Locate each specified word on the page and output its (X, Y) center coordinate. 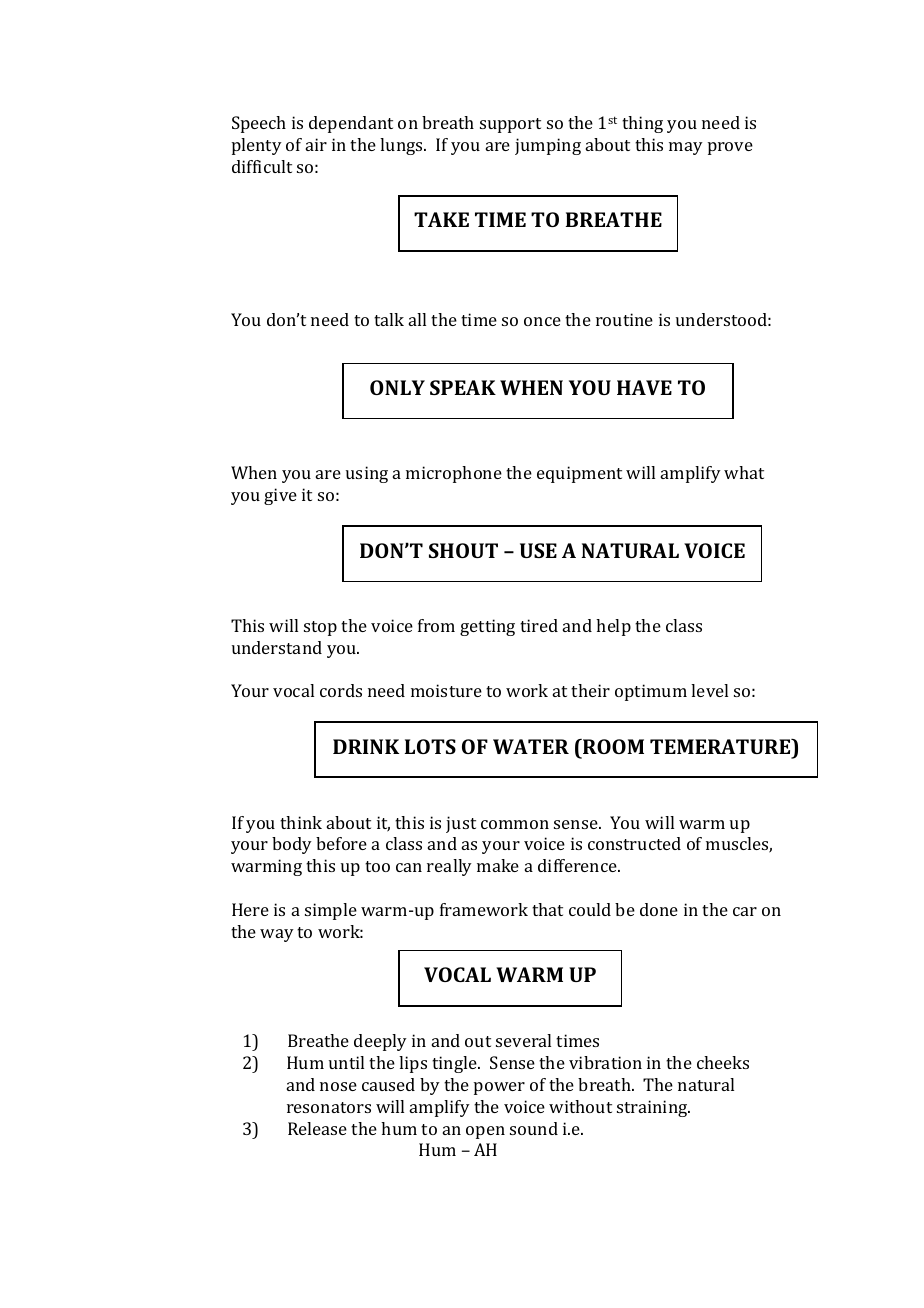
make (498, 865)
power (499, 1088)
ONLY (397, 387)
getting (487, 627)
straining (653, 1108)
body (292, 845)
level (709, 690)
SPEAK (463, 387)
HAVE (644, 387)
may (686, 148)
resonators (329, 1107)
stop (320, 628)
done (659, 909)
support (510, 125)
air (316, 144)
